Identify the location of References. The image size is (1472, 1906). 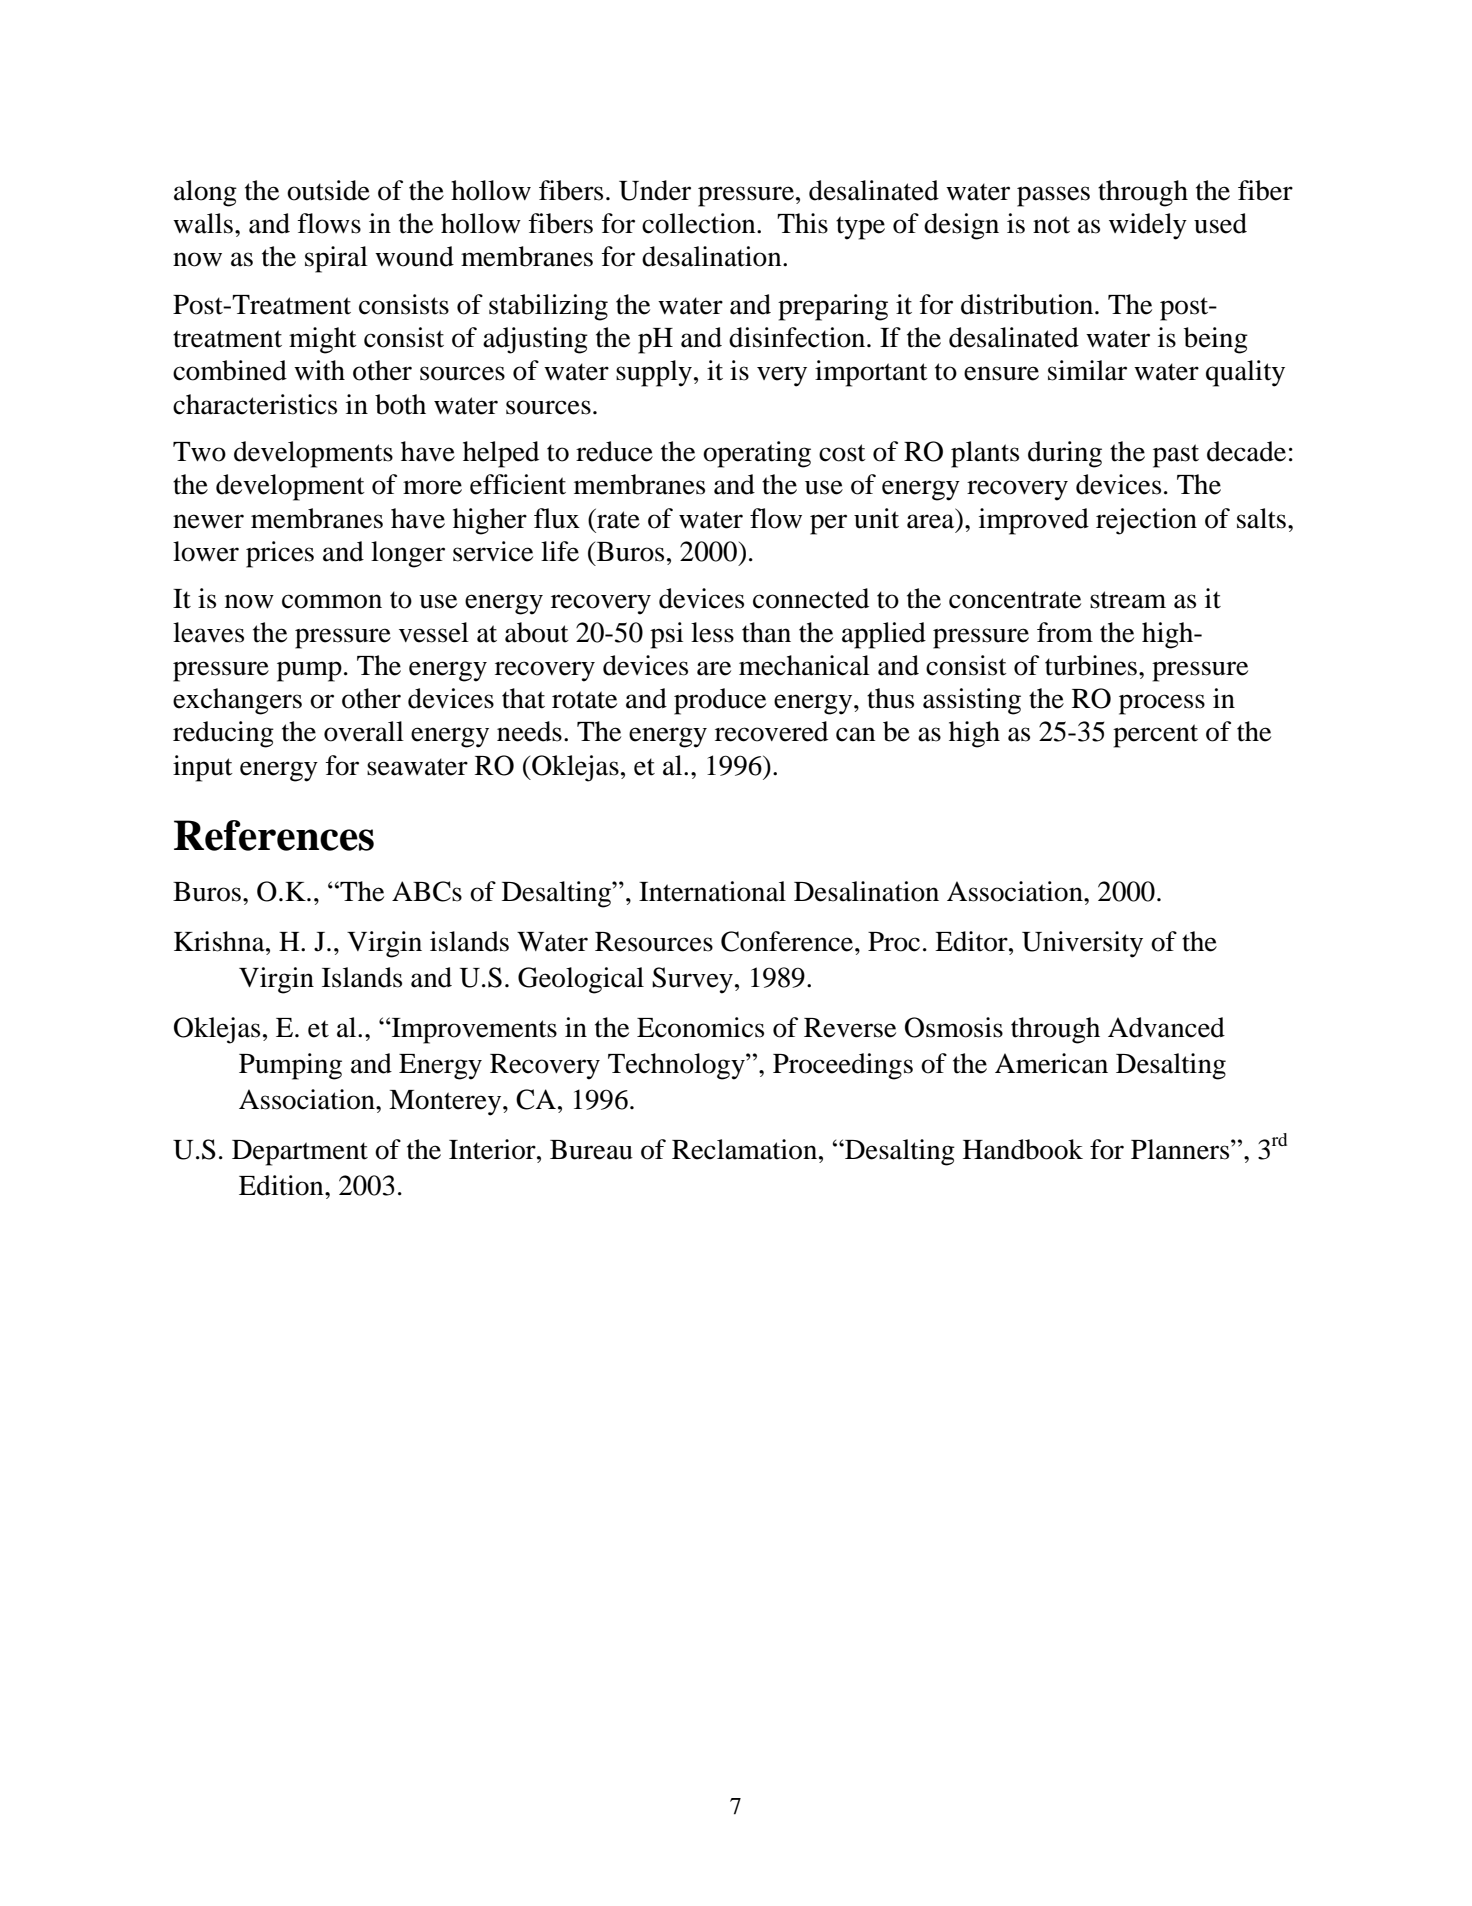
(274, 835).
